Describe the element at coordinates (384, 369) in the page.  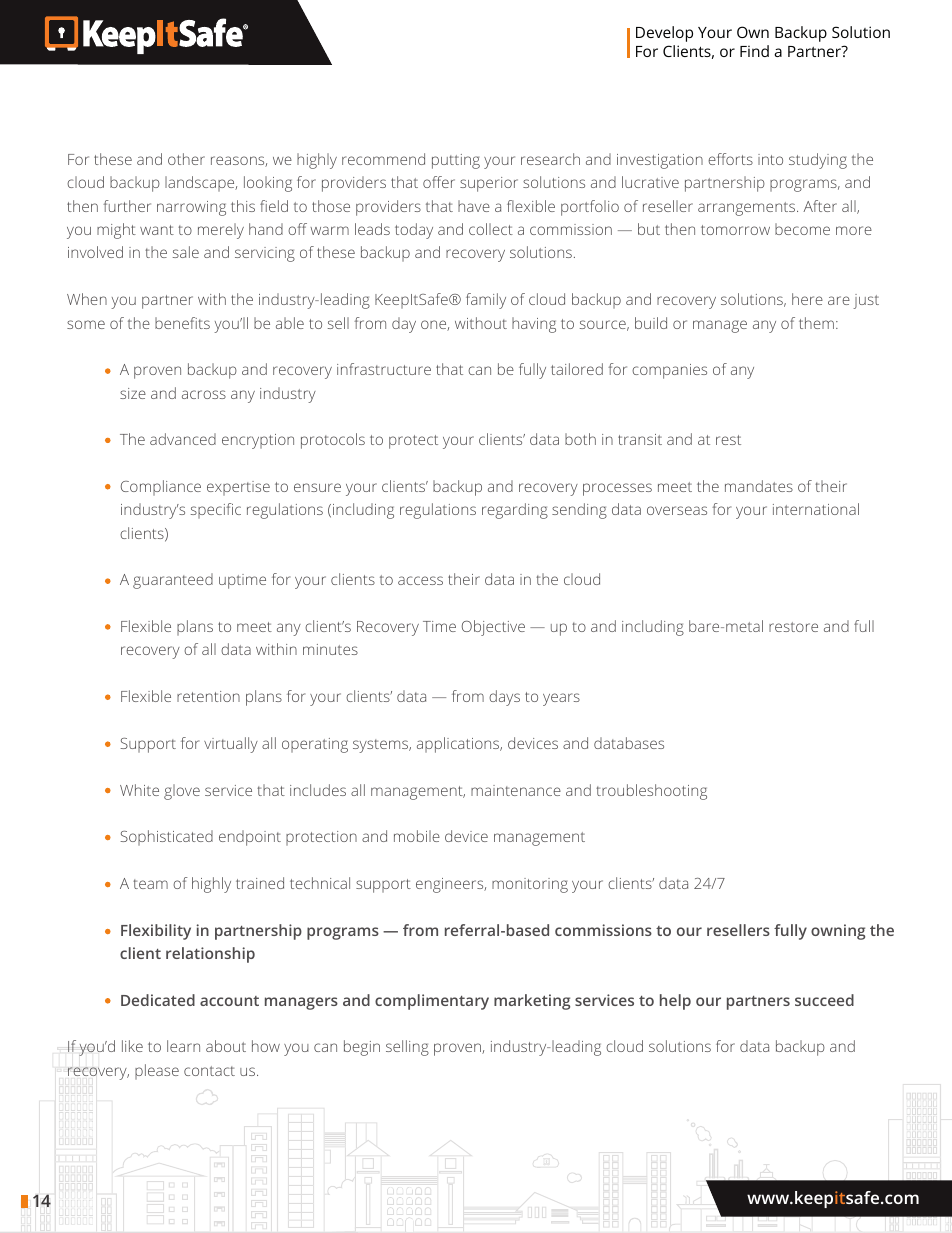
I see `infrastructure` at that location.
